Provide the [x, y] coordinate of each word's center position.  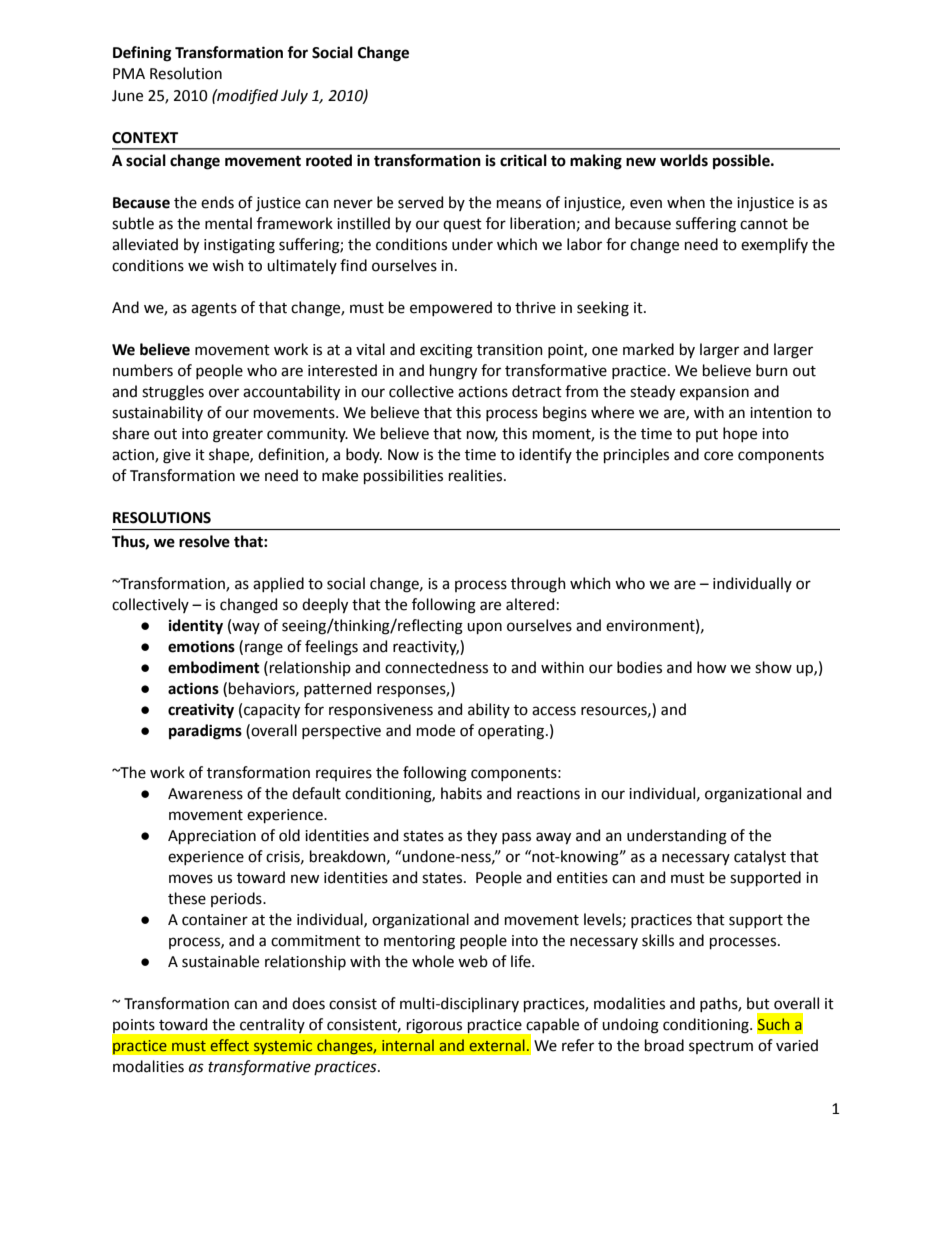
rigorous [434, 1026]
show [773, 667]
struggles [173, 393]
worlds [684, 160]
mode [436, 730]
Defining [142, 54]
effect [230, 1045]
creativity [201, 711]
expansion [714, 393]
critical [523, 160]
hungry [453, 372]
